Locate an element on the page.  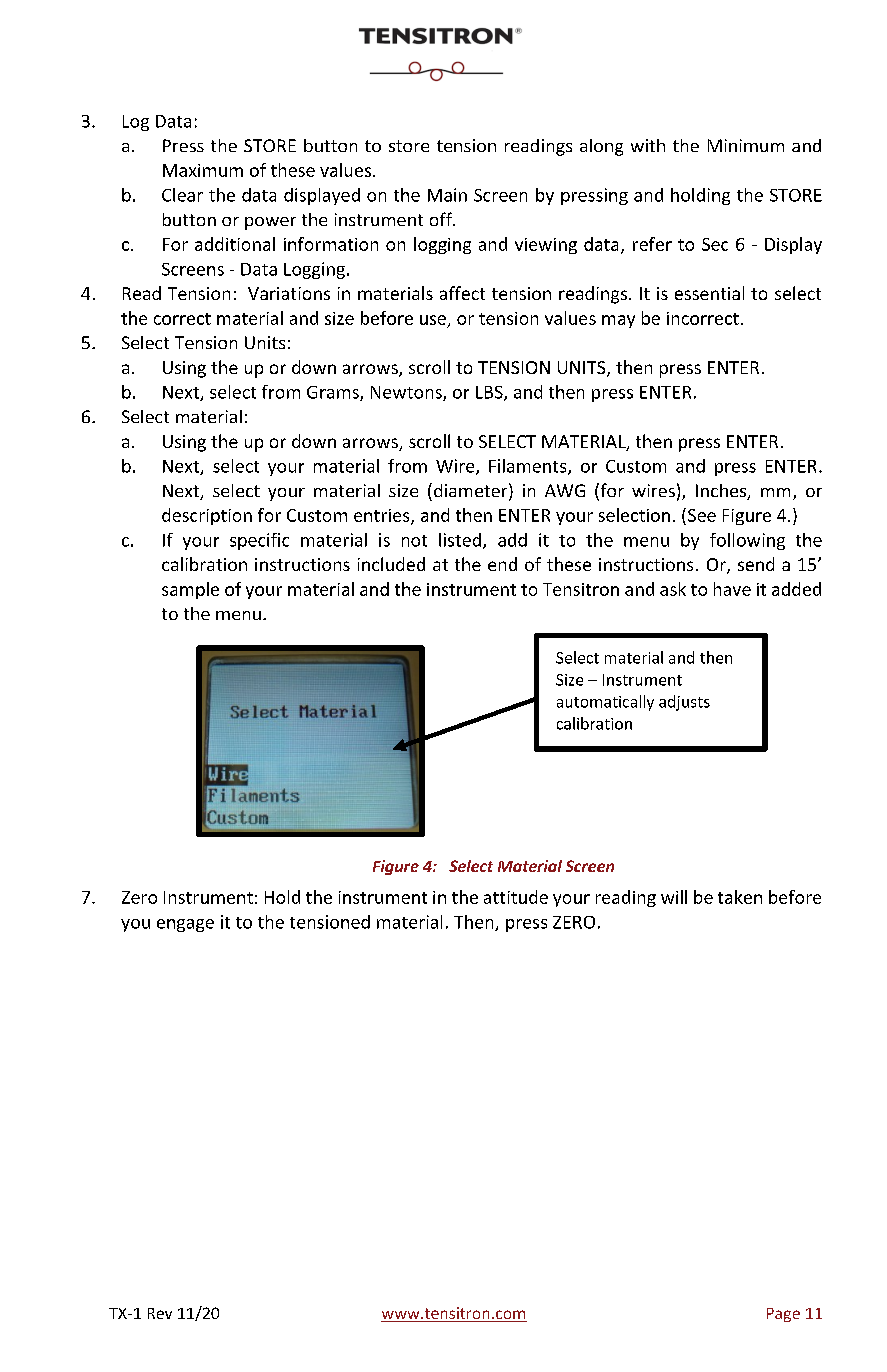
Maximum is located at coordinates (203, 170).
